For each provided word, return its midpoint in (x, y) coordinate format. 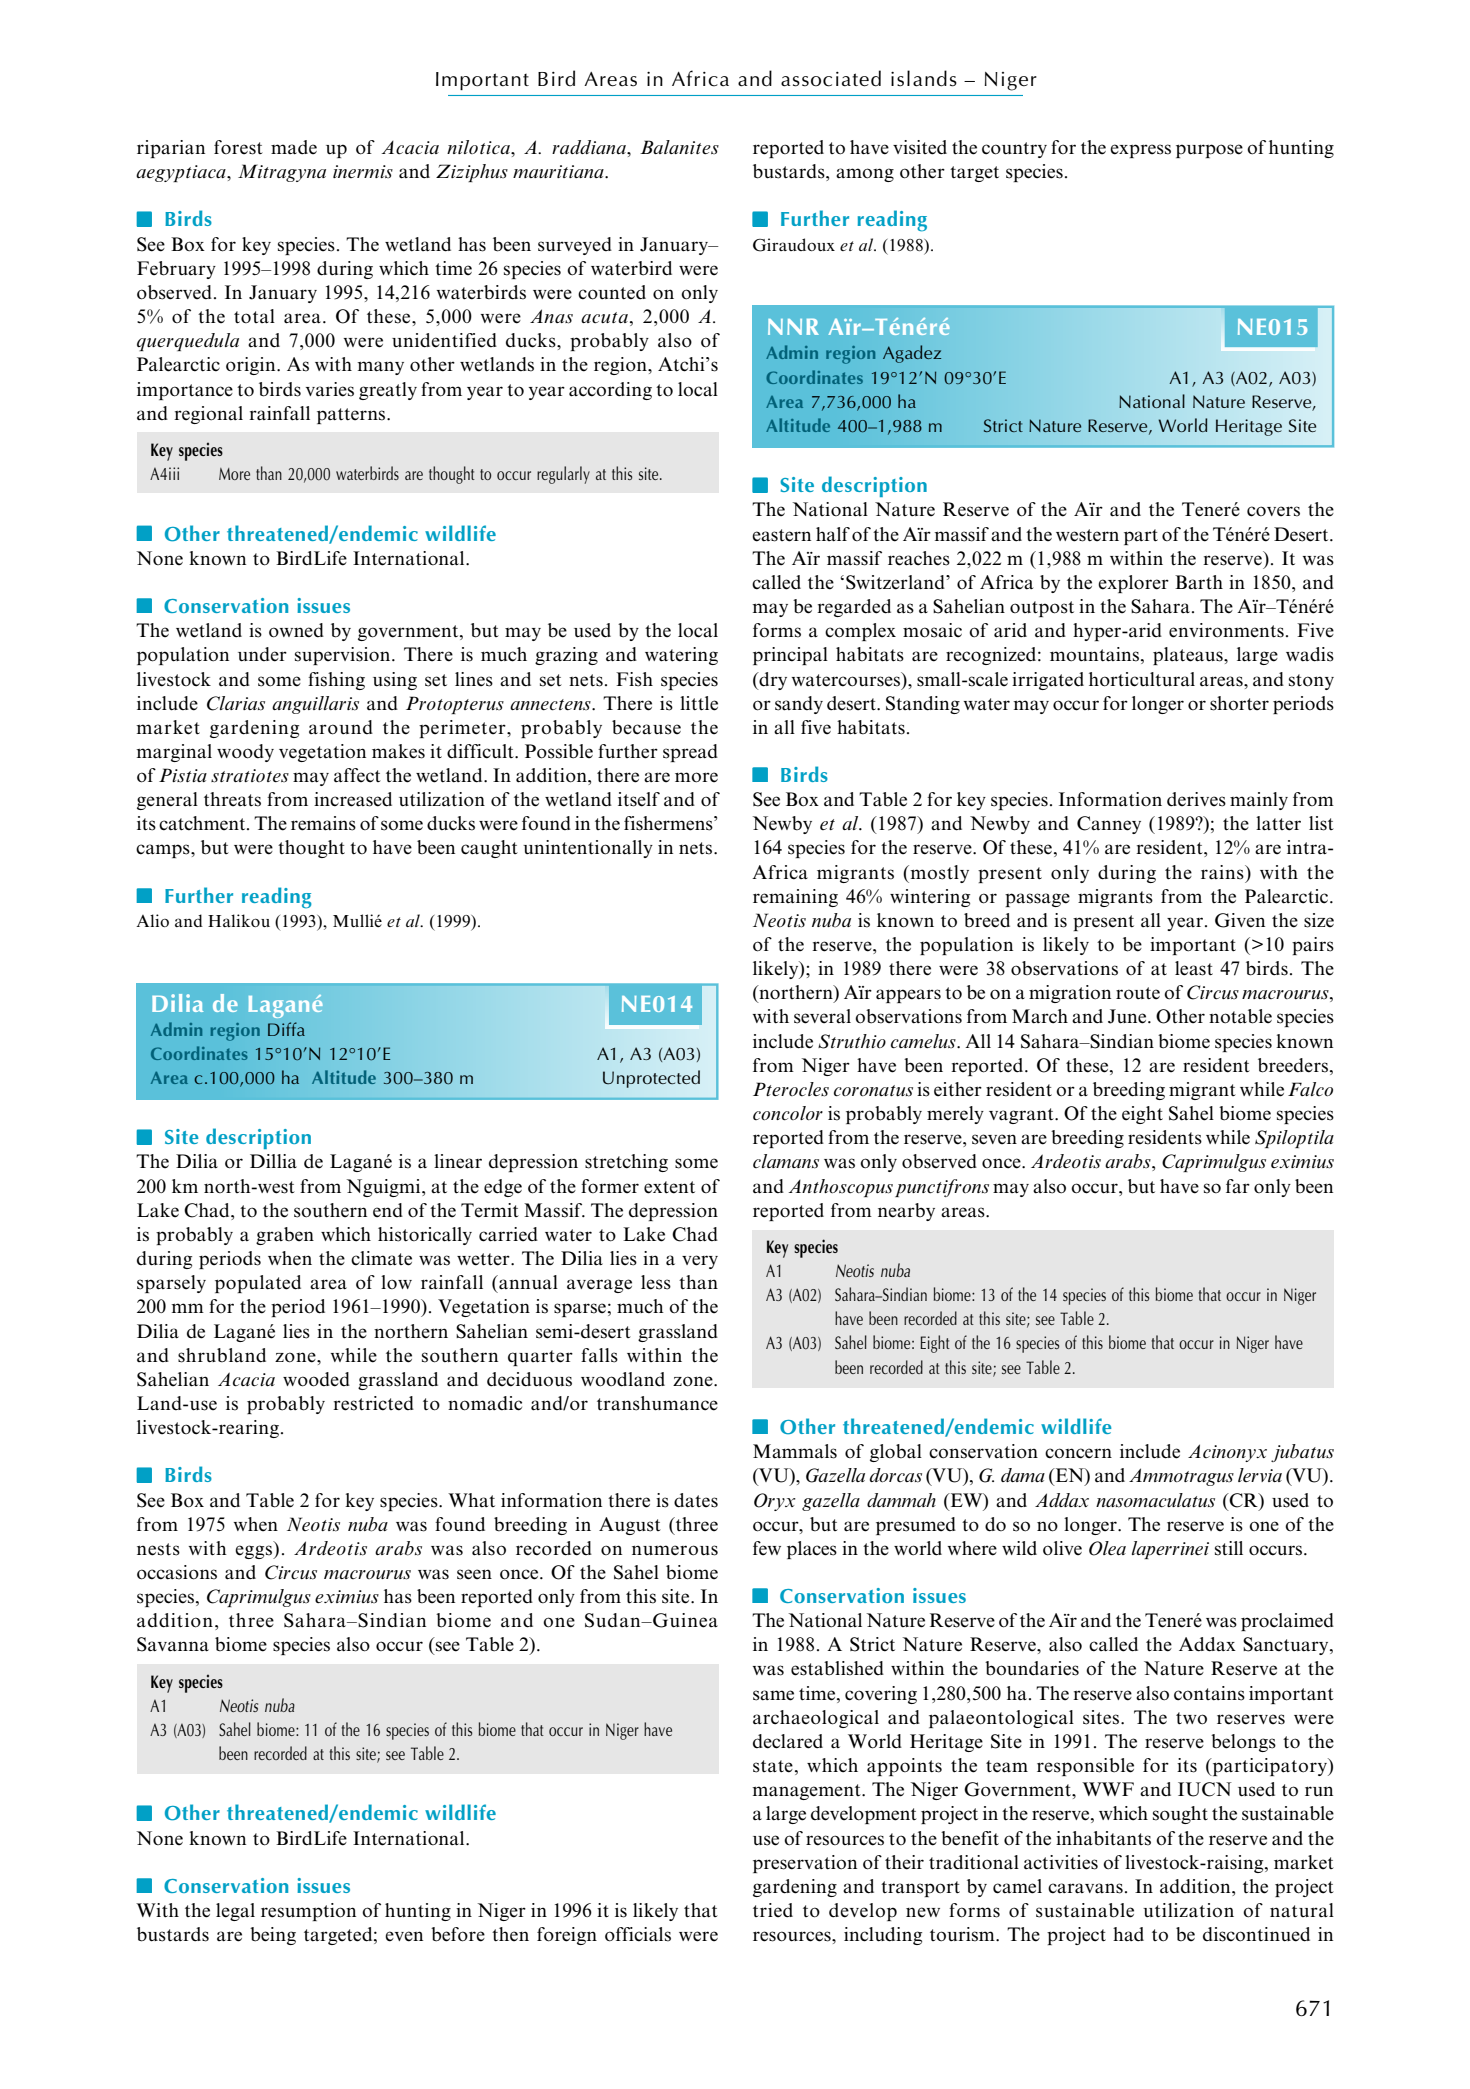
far (1238, 1186)
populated (258, 1284)
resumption (308, 1912)
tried (773, 1910)
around (341, 727)
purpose (1209, 151)
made (294, 147)
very (700, 1262)
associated (831, 78)
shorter (1239, 703)
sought (1180, 1815)
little (699, 703)
